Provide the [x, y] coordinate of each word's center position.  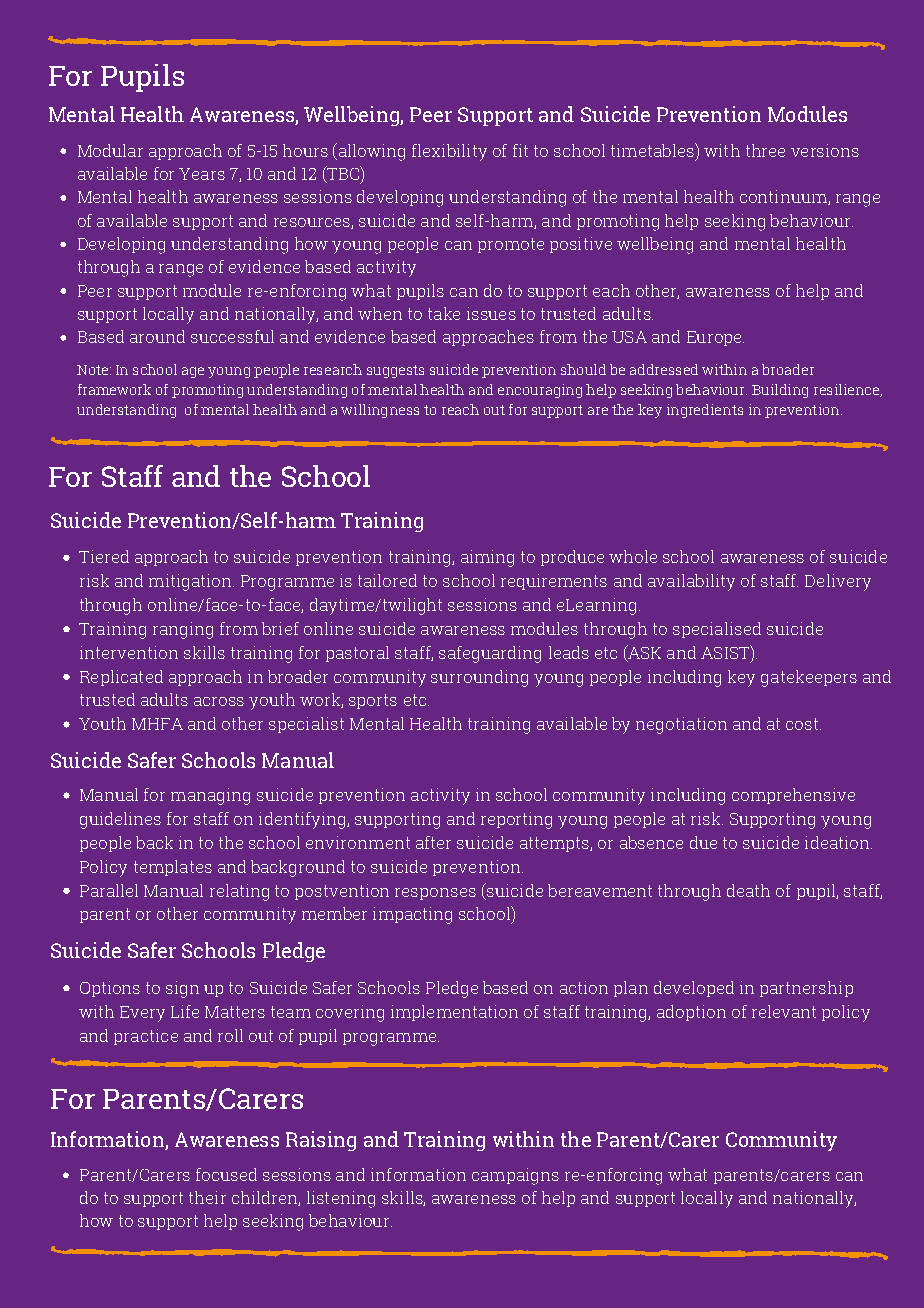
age [193, 372]
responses [435, 894]
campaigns [515, 1176]
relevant [784, 1011]
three [765, 150]
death [748, 890]
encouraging [540, 391]
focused [226, 1174]
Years [202, 174]
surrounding [479, 678]
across [219, 701]
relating [239, 892]
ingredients [705, 411]
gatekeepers [809, 678]
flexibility [449, 152]
